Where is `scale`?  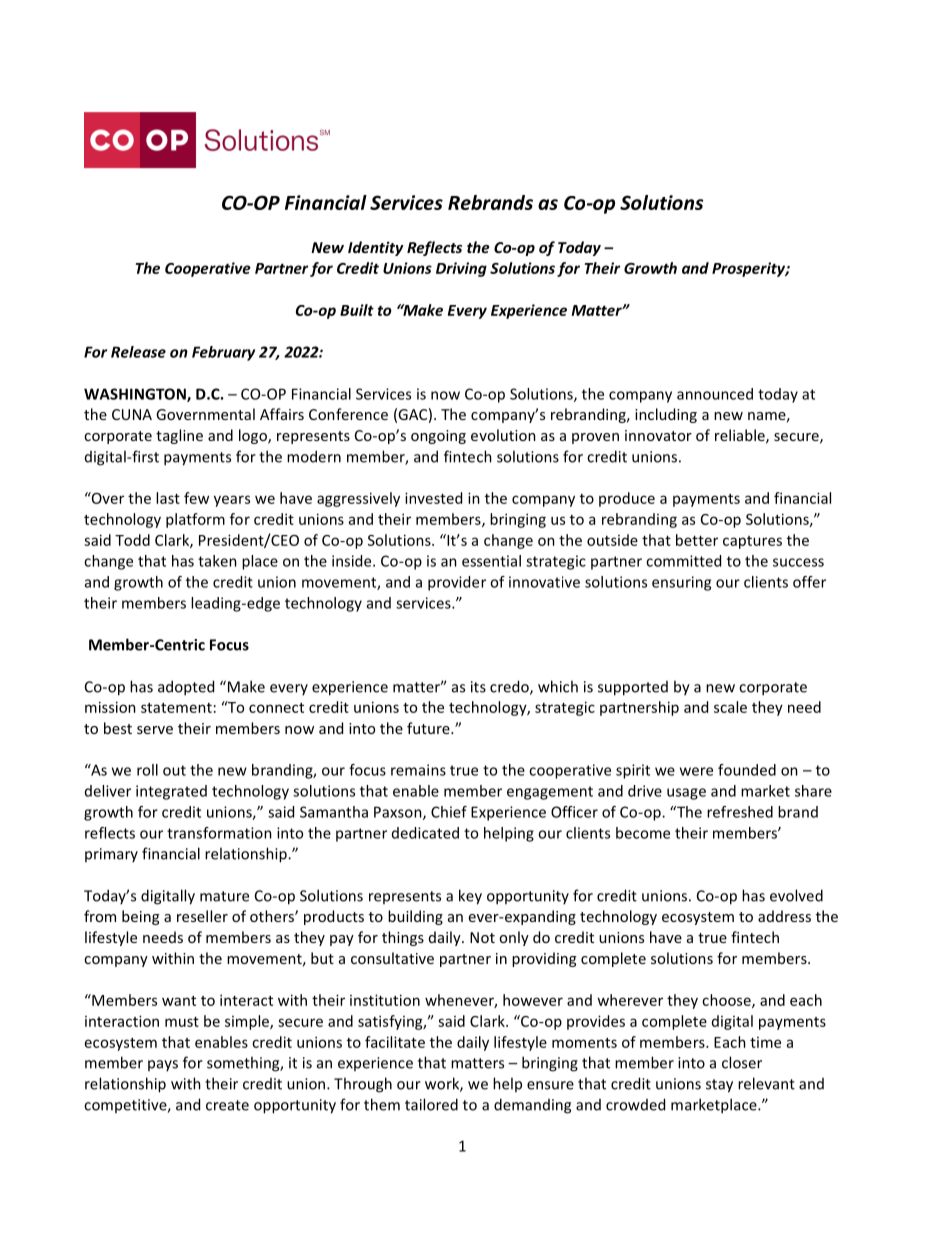
scale is located at coordinates (730, 707).
